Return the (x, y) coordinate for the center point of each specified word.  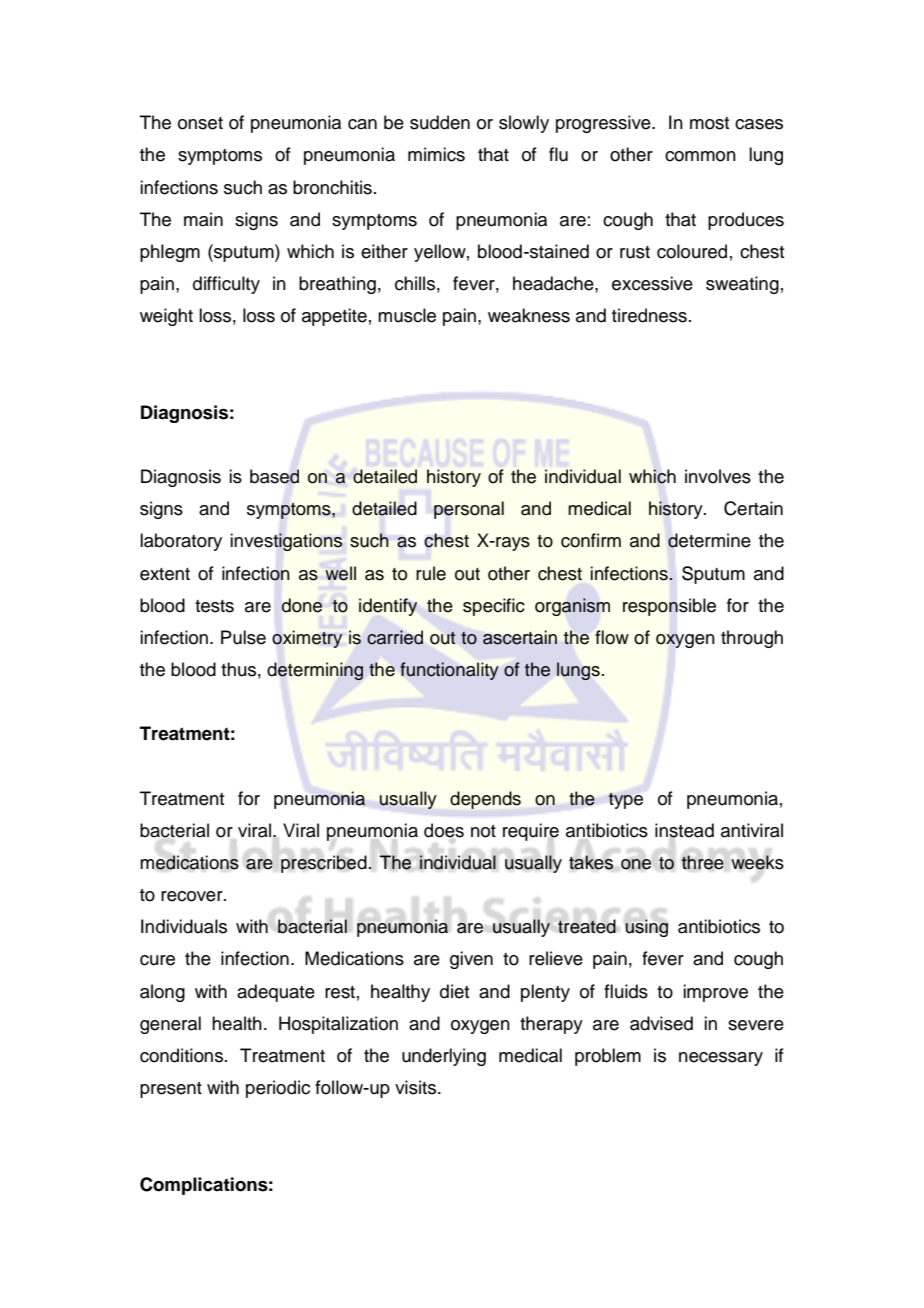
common (700, 156)
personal (469, 510)
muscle (407, 315)
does (444, 830)
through (752, 639)
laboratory (181, 542)
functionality (449, 671)
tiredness (649, 315)
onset (200, 123)
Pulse (243, 637)
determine (709, 540)
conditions (181, 1055)
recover (193, 896)
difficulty (226, 285)
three (702, 862)
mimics (436, 154)
